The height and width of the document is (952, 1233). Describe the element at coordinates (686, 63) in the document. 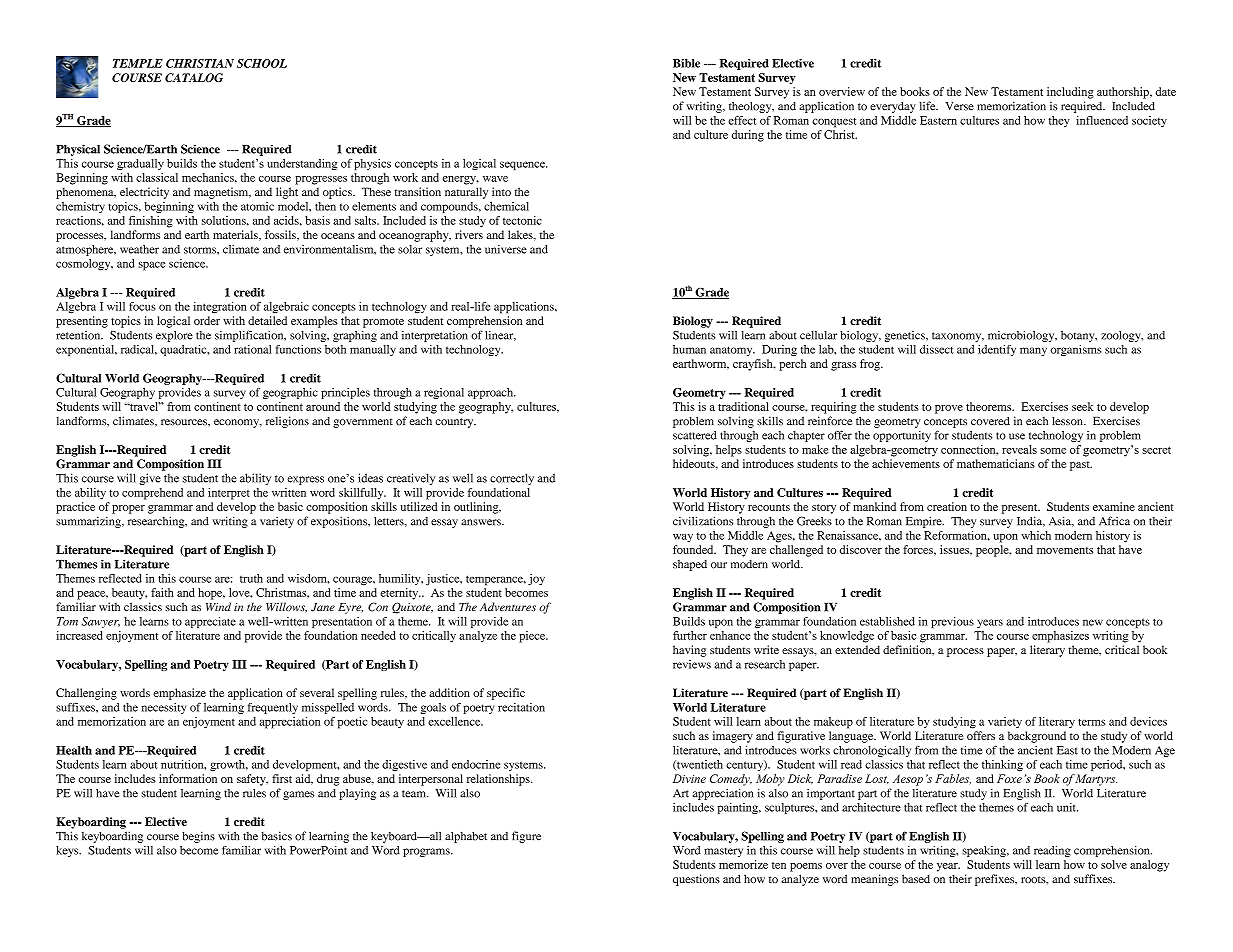

I see `Bible` at that location.
